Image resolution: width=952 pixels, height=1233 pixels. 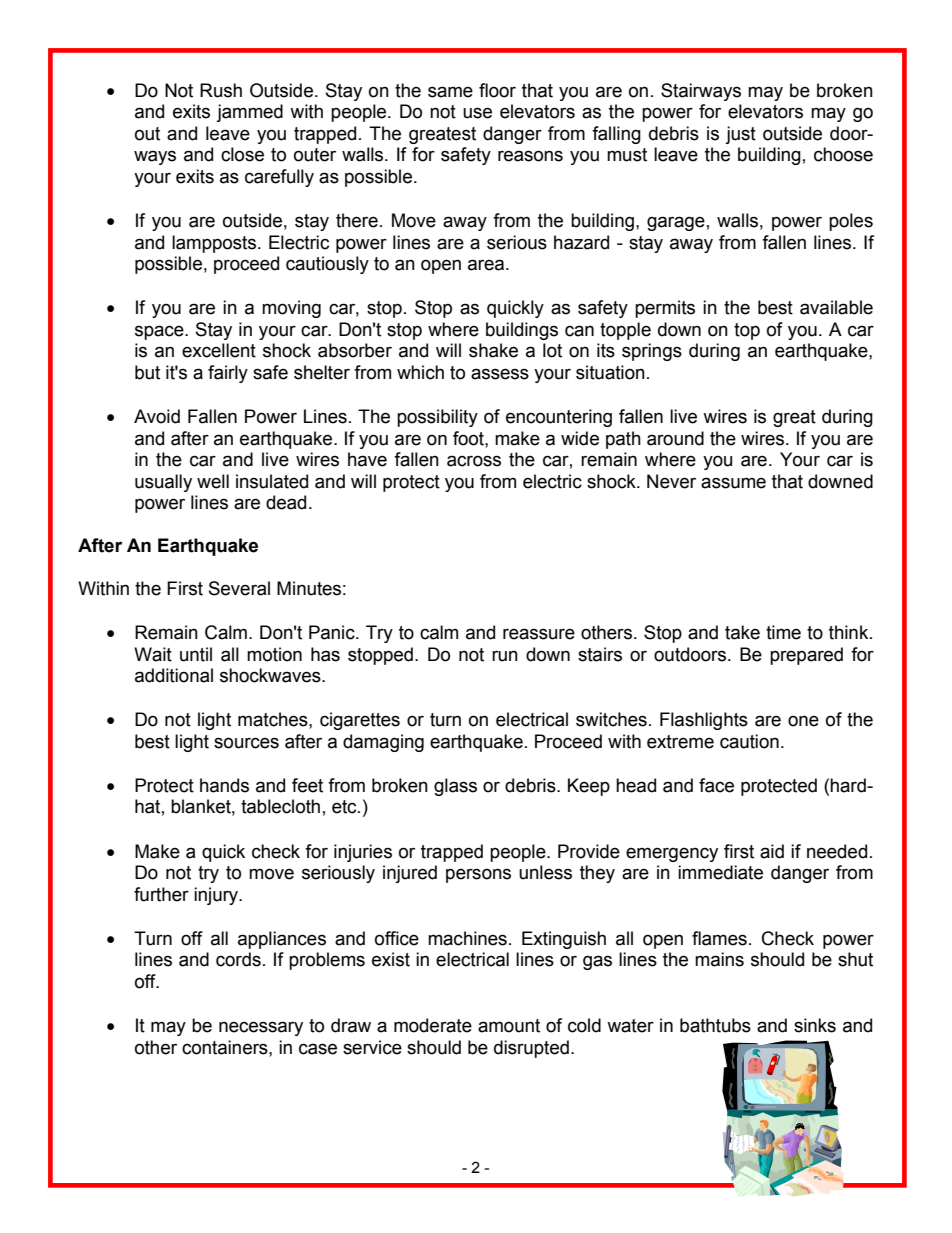 I want to click on jammed, so click(x=249, y=113).
